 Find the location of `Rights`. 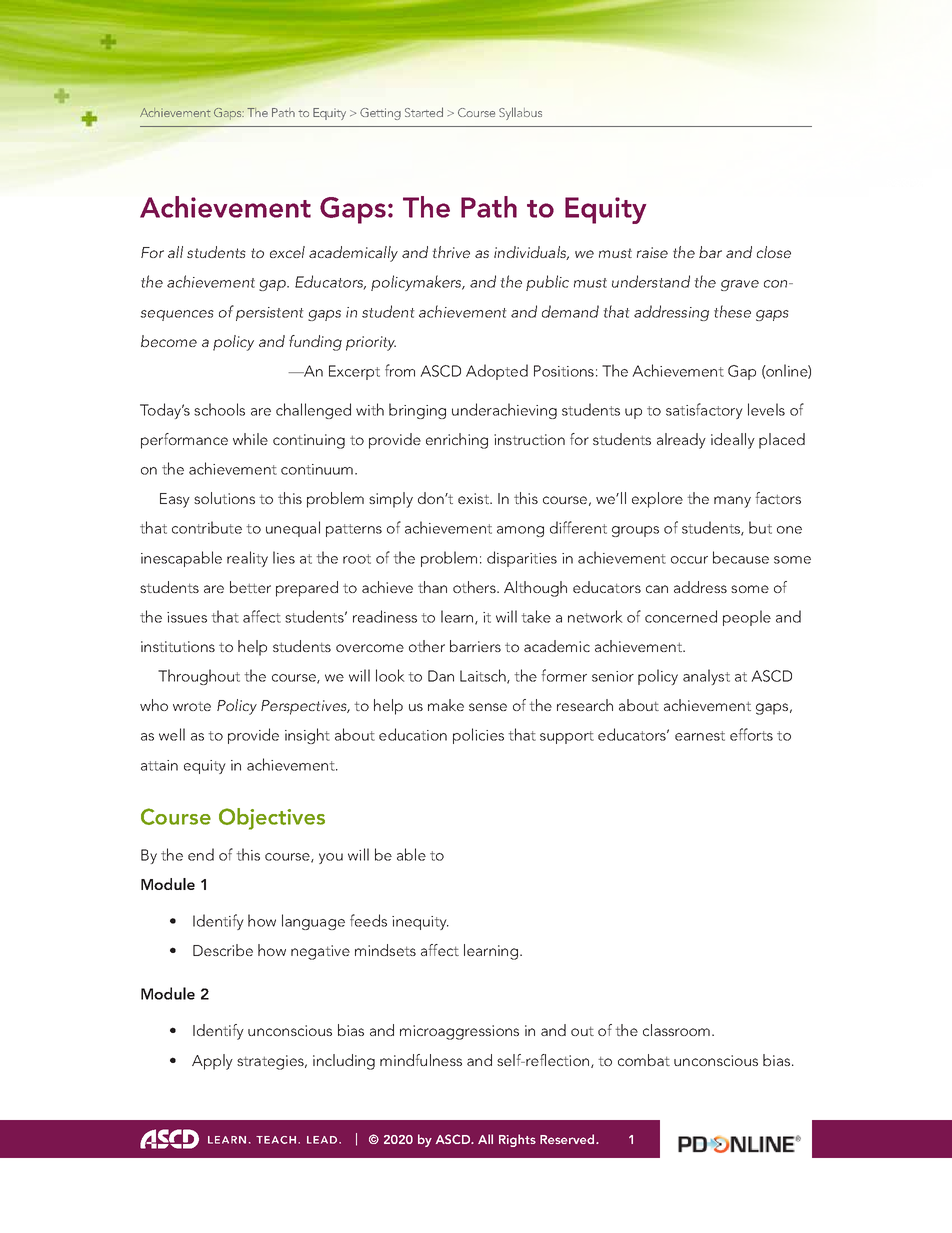

Rights is located at coordinates (517, 1140).
